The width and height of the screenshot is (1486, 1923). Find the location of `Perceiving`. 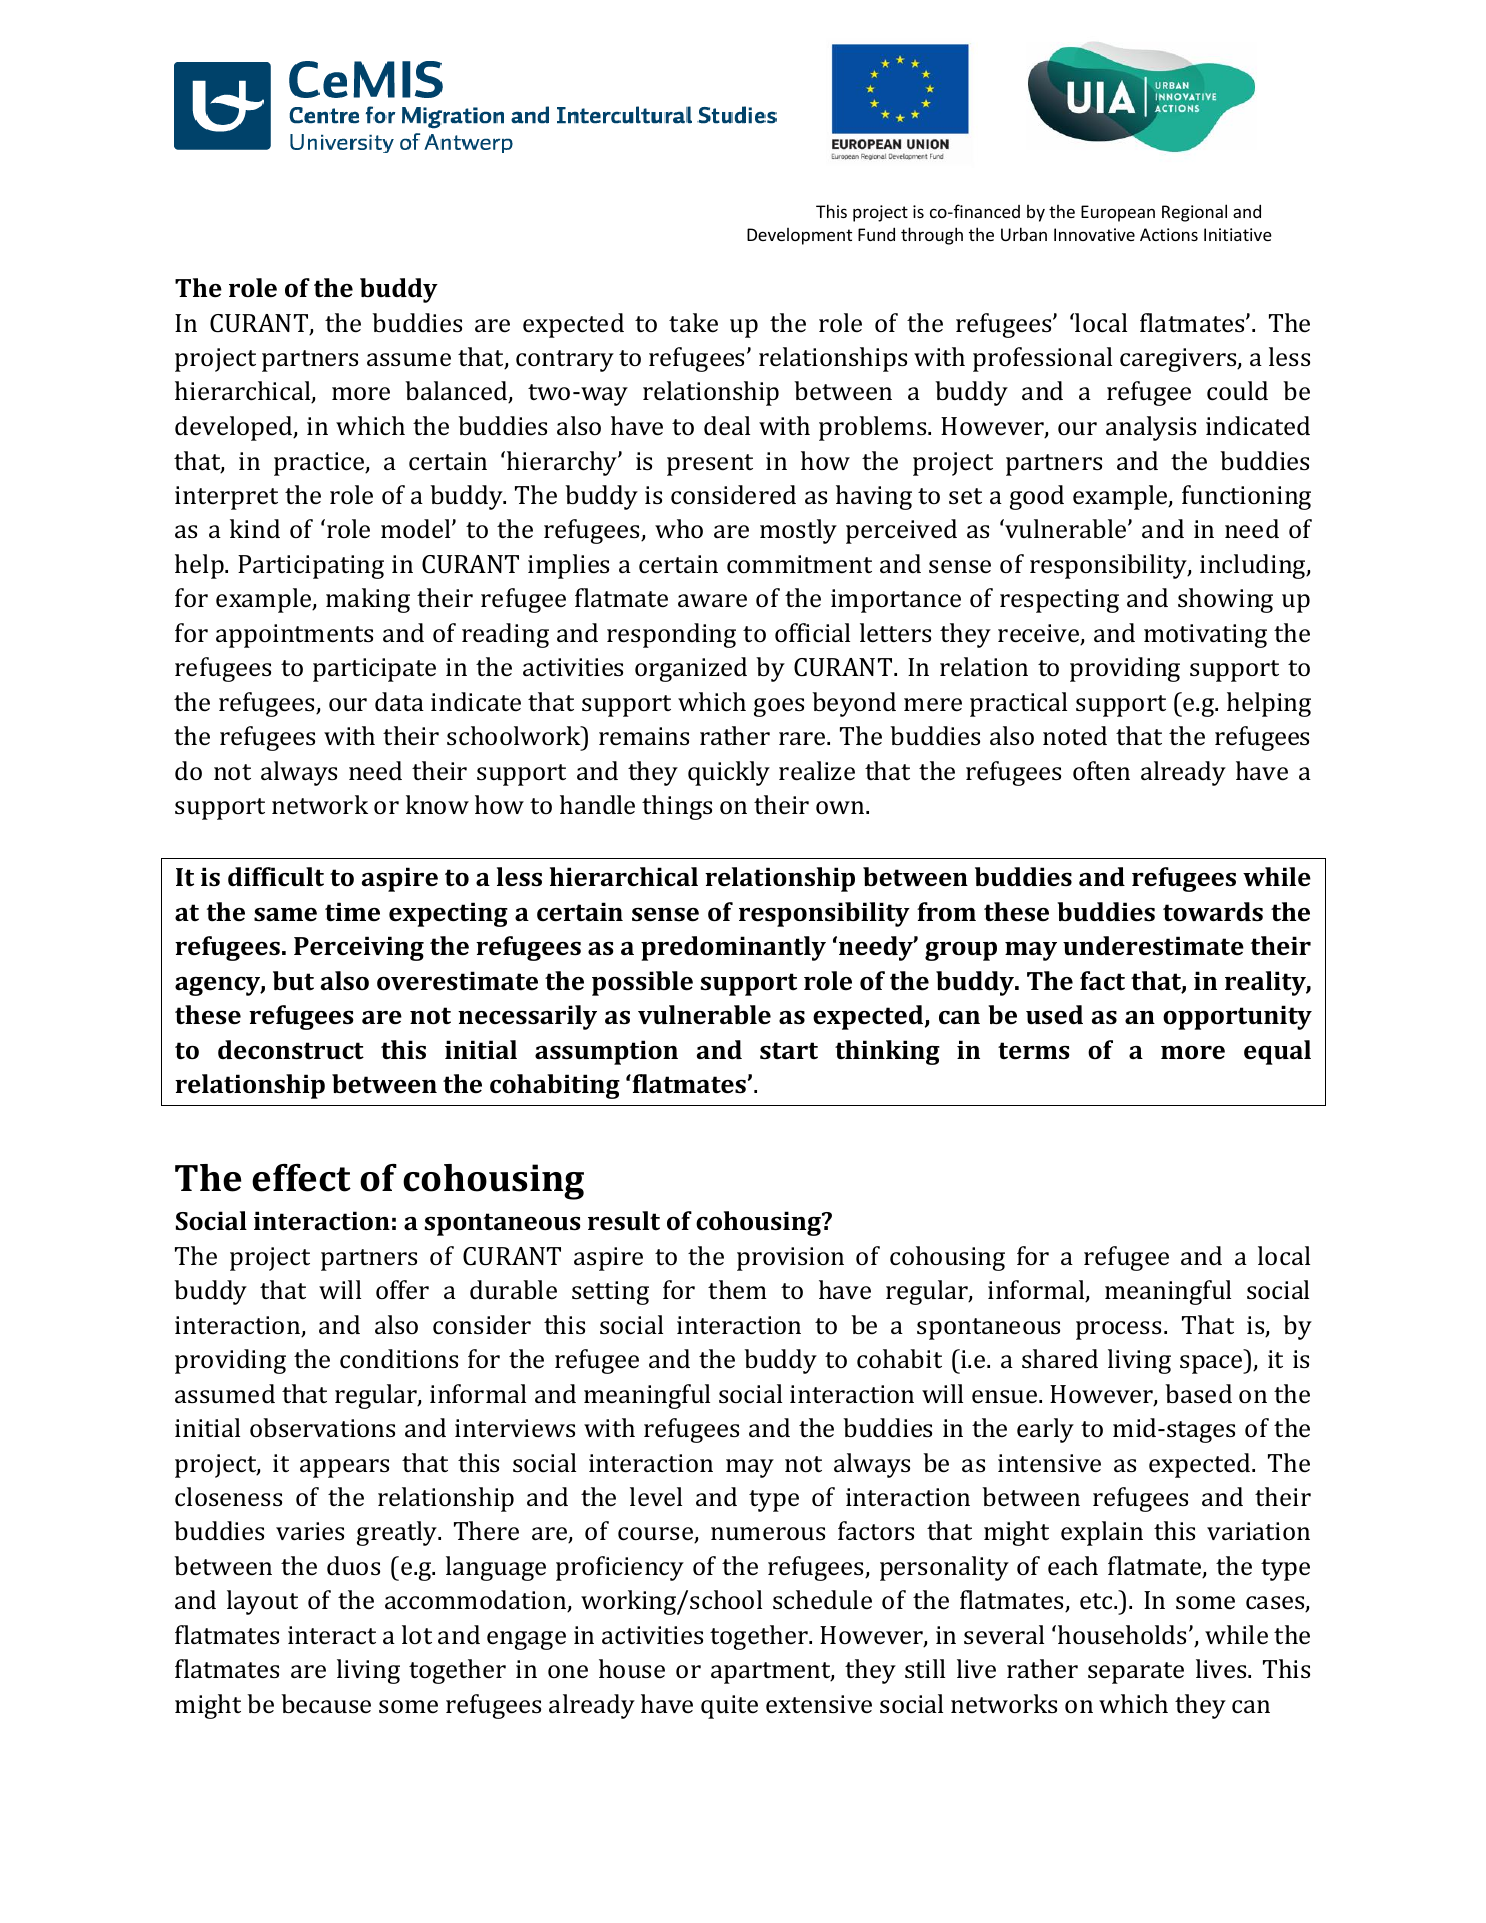

Perceiving is located at coordinates (359, 948).
